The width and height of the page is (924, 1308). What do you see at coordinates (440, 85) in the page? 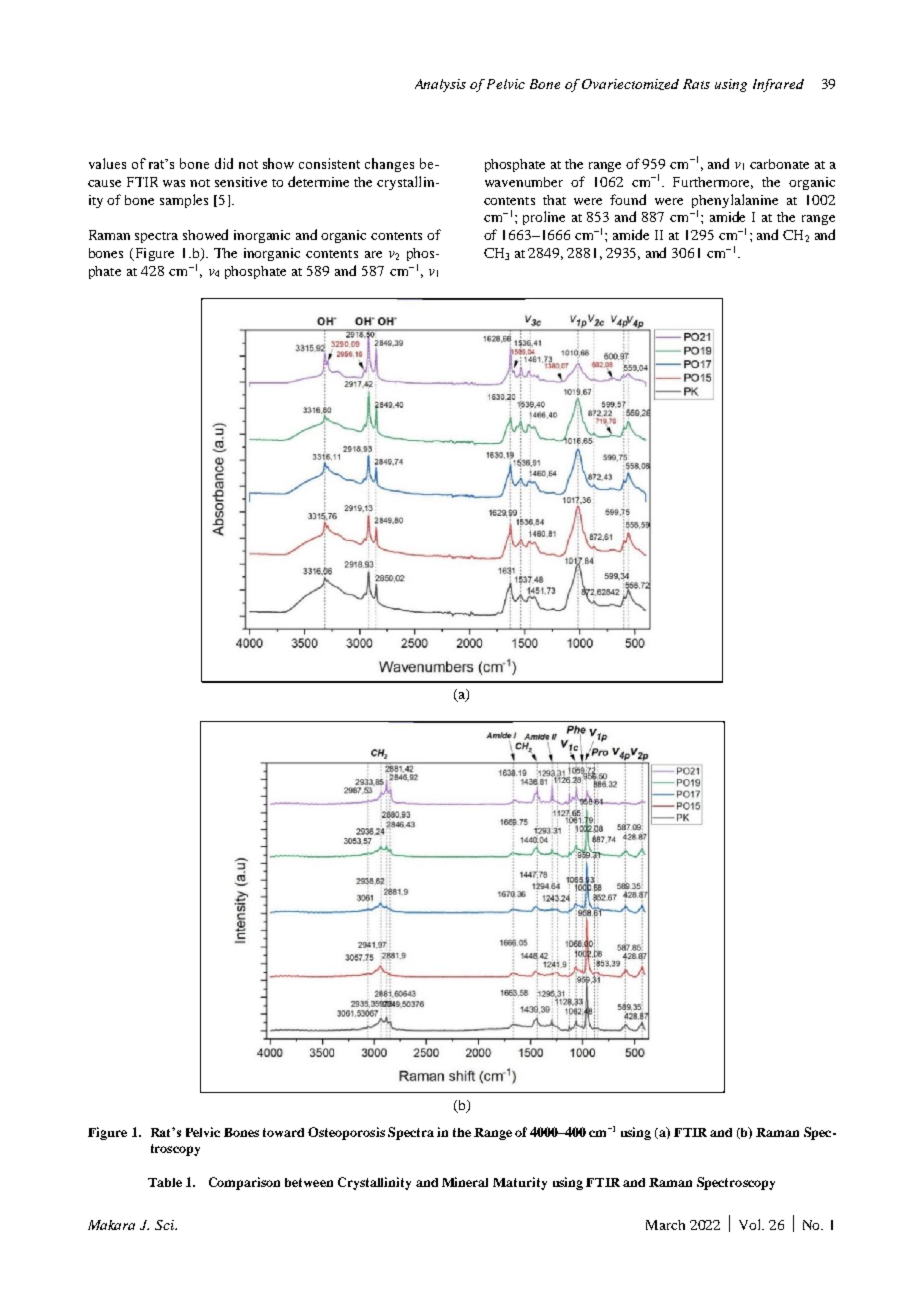
I see `Analysis` at bounding box center [440, 85].
